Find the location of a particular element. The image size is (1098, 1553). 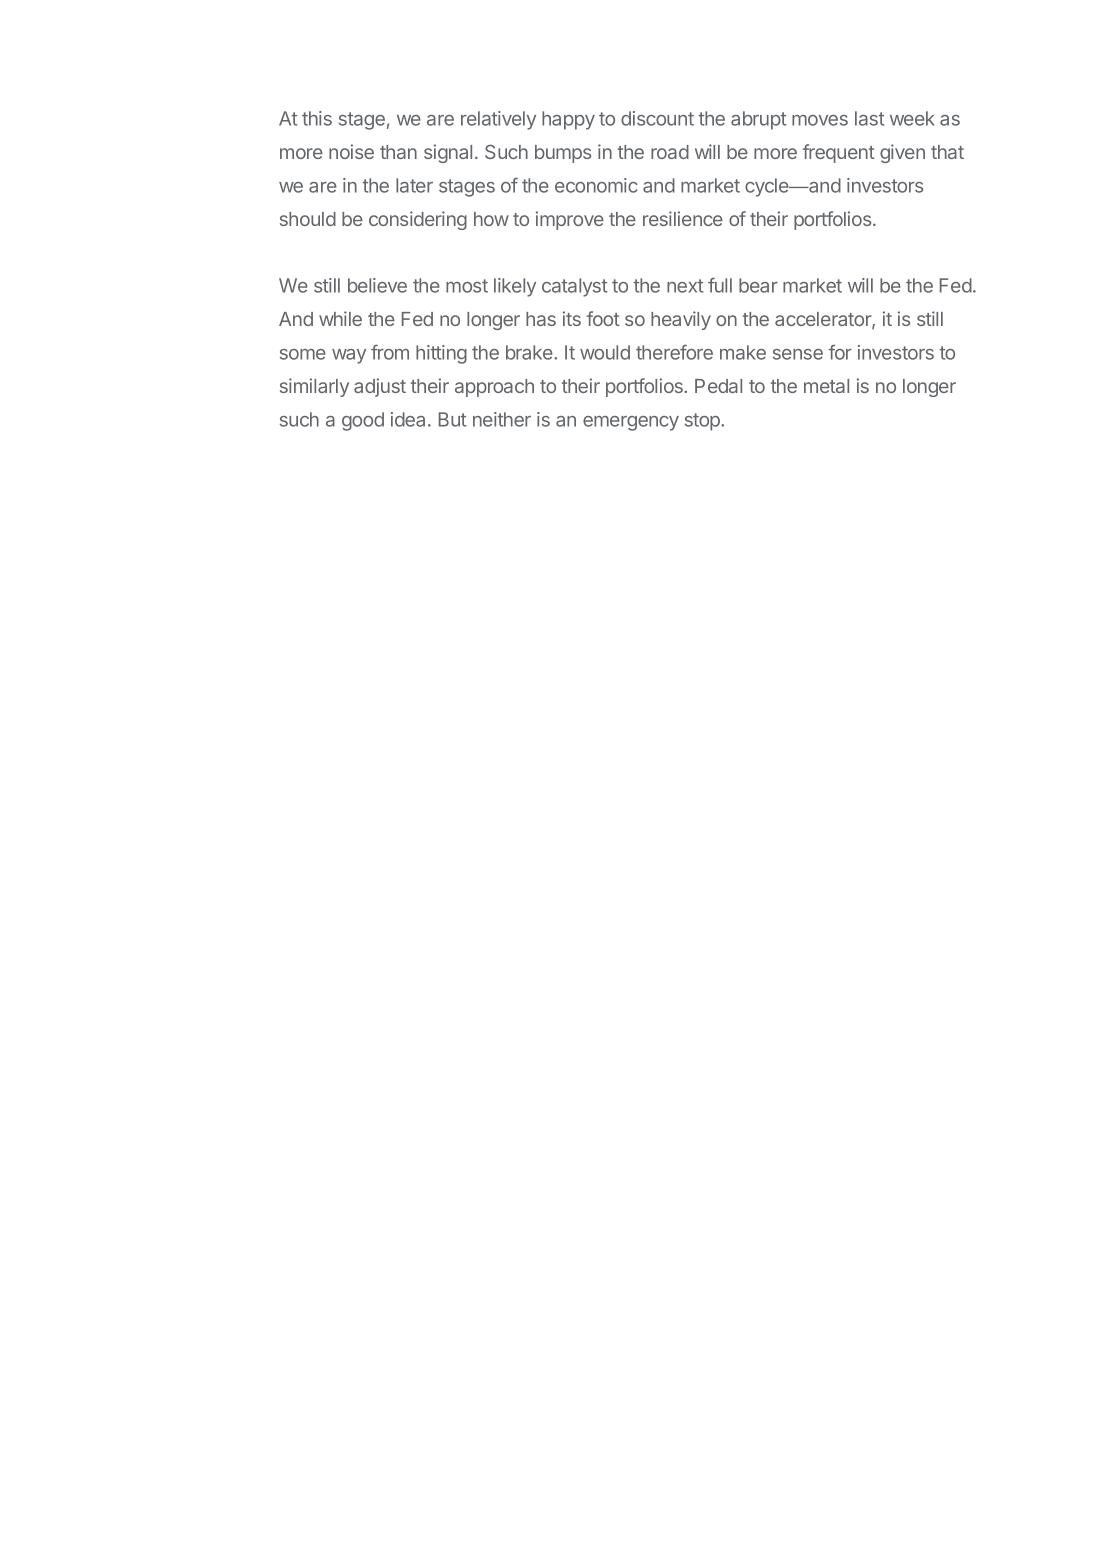

improve is located at coordinates (570, 220).
